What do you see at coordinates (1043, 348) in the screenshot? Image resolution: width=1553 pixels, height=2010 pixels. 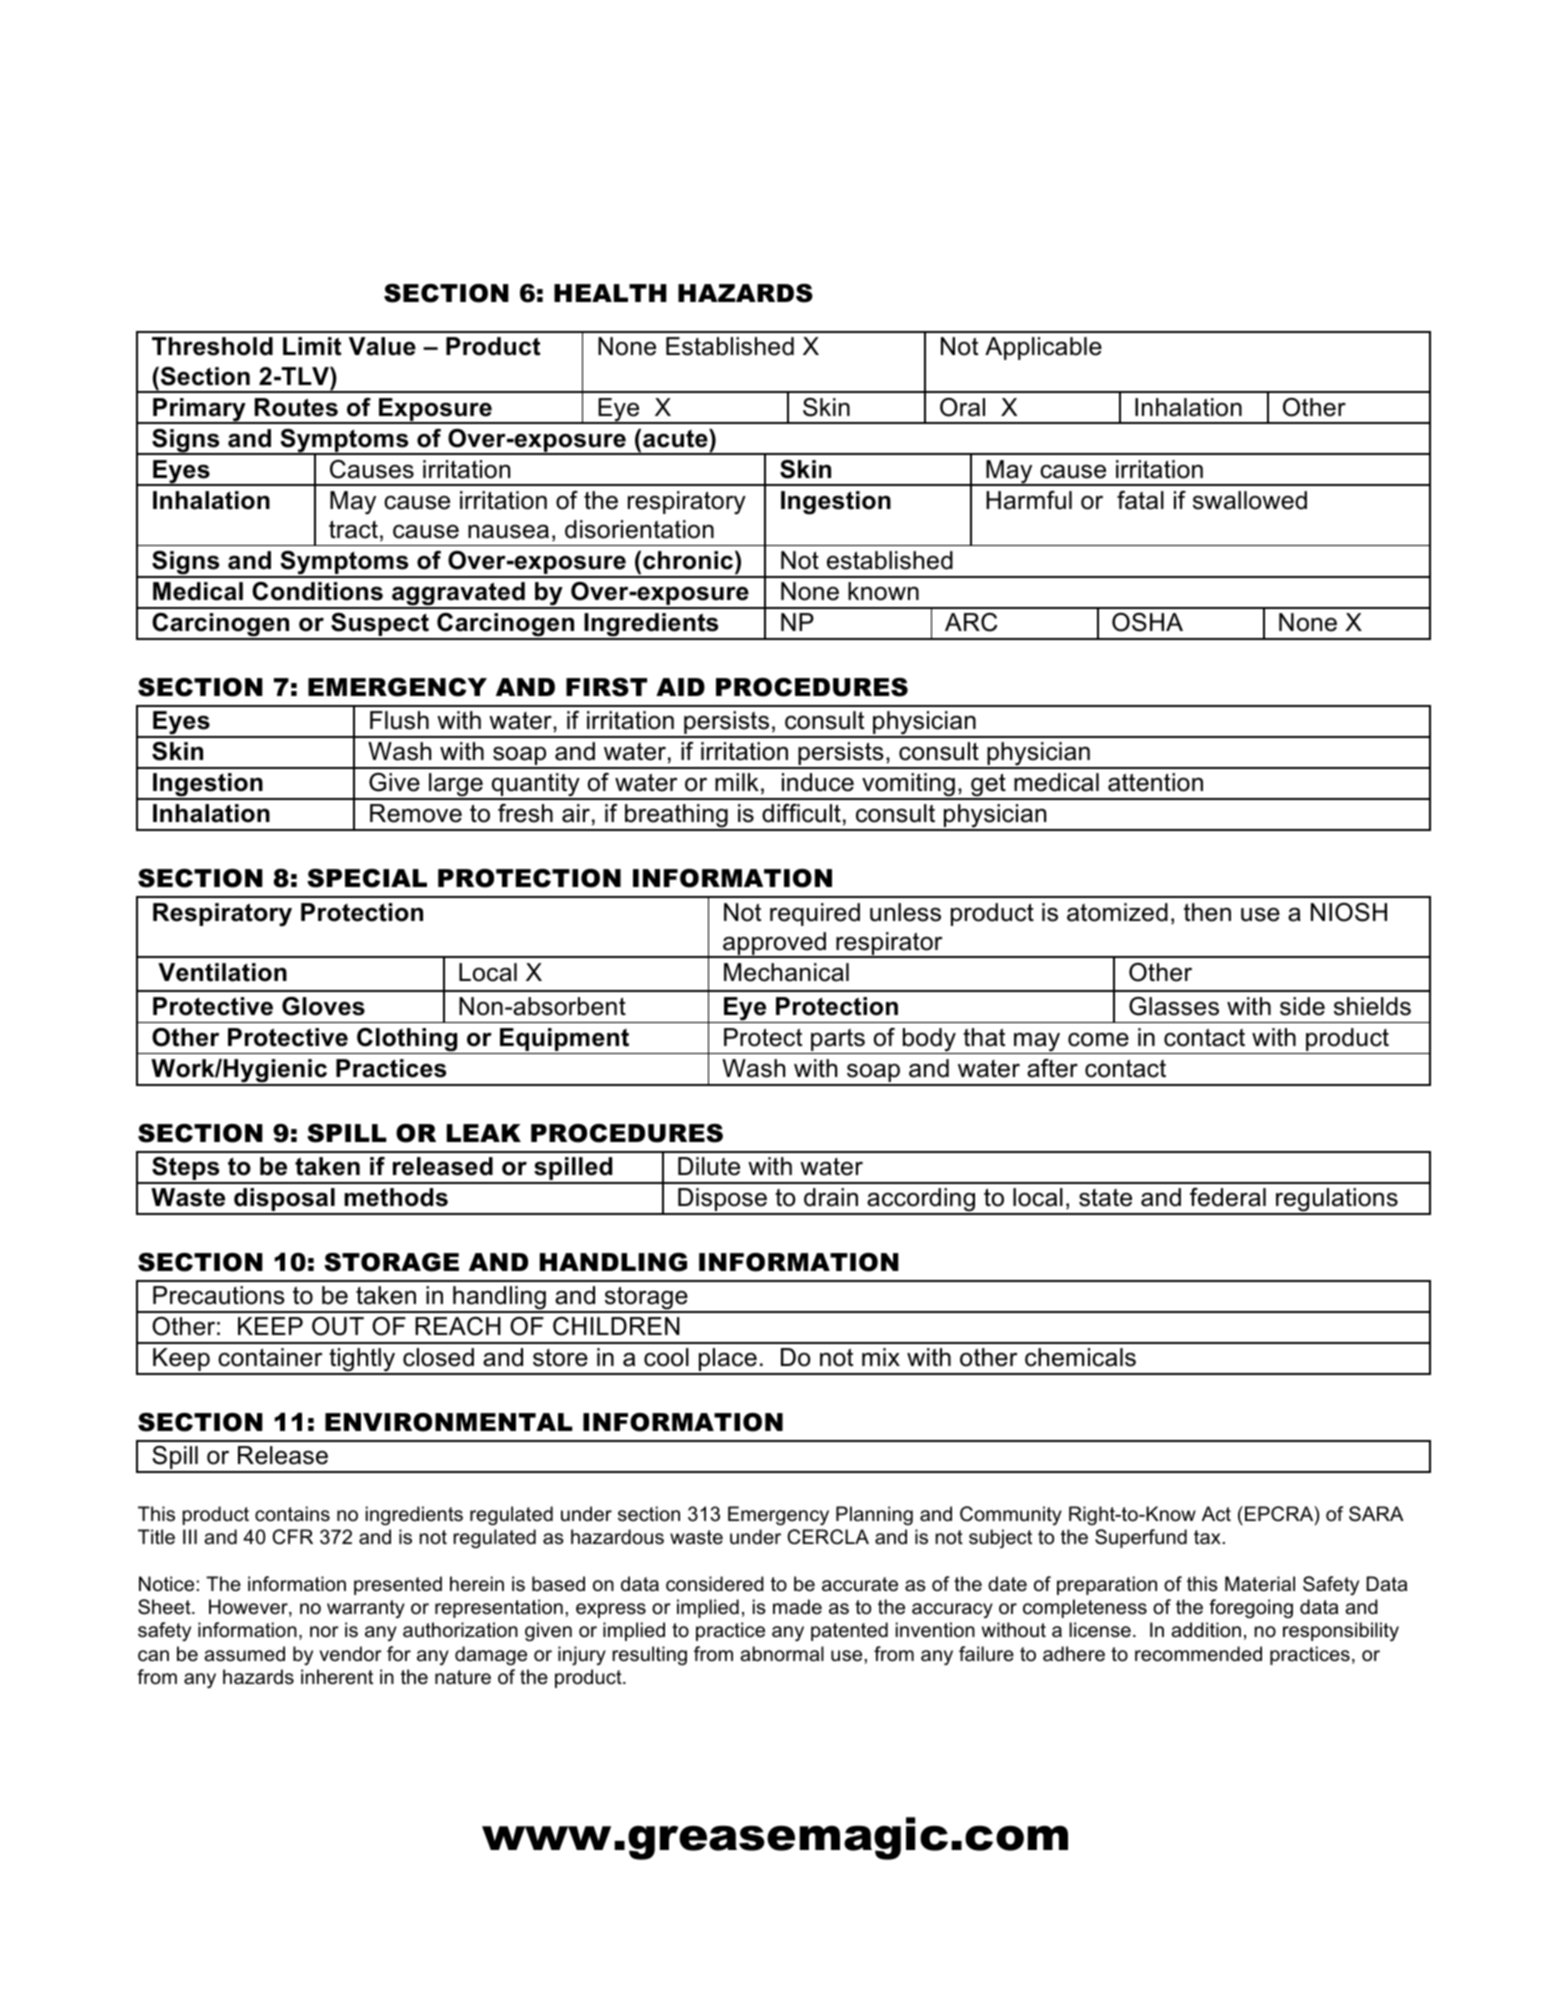 I see `Applicable` at bounding box center [1043, 348].
